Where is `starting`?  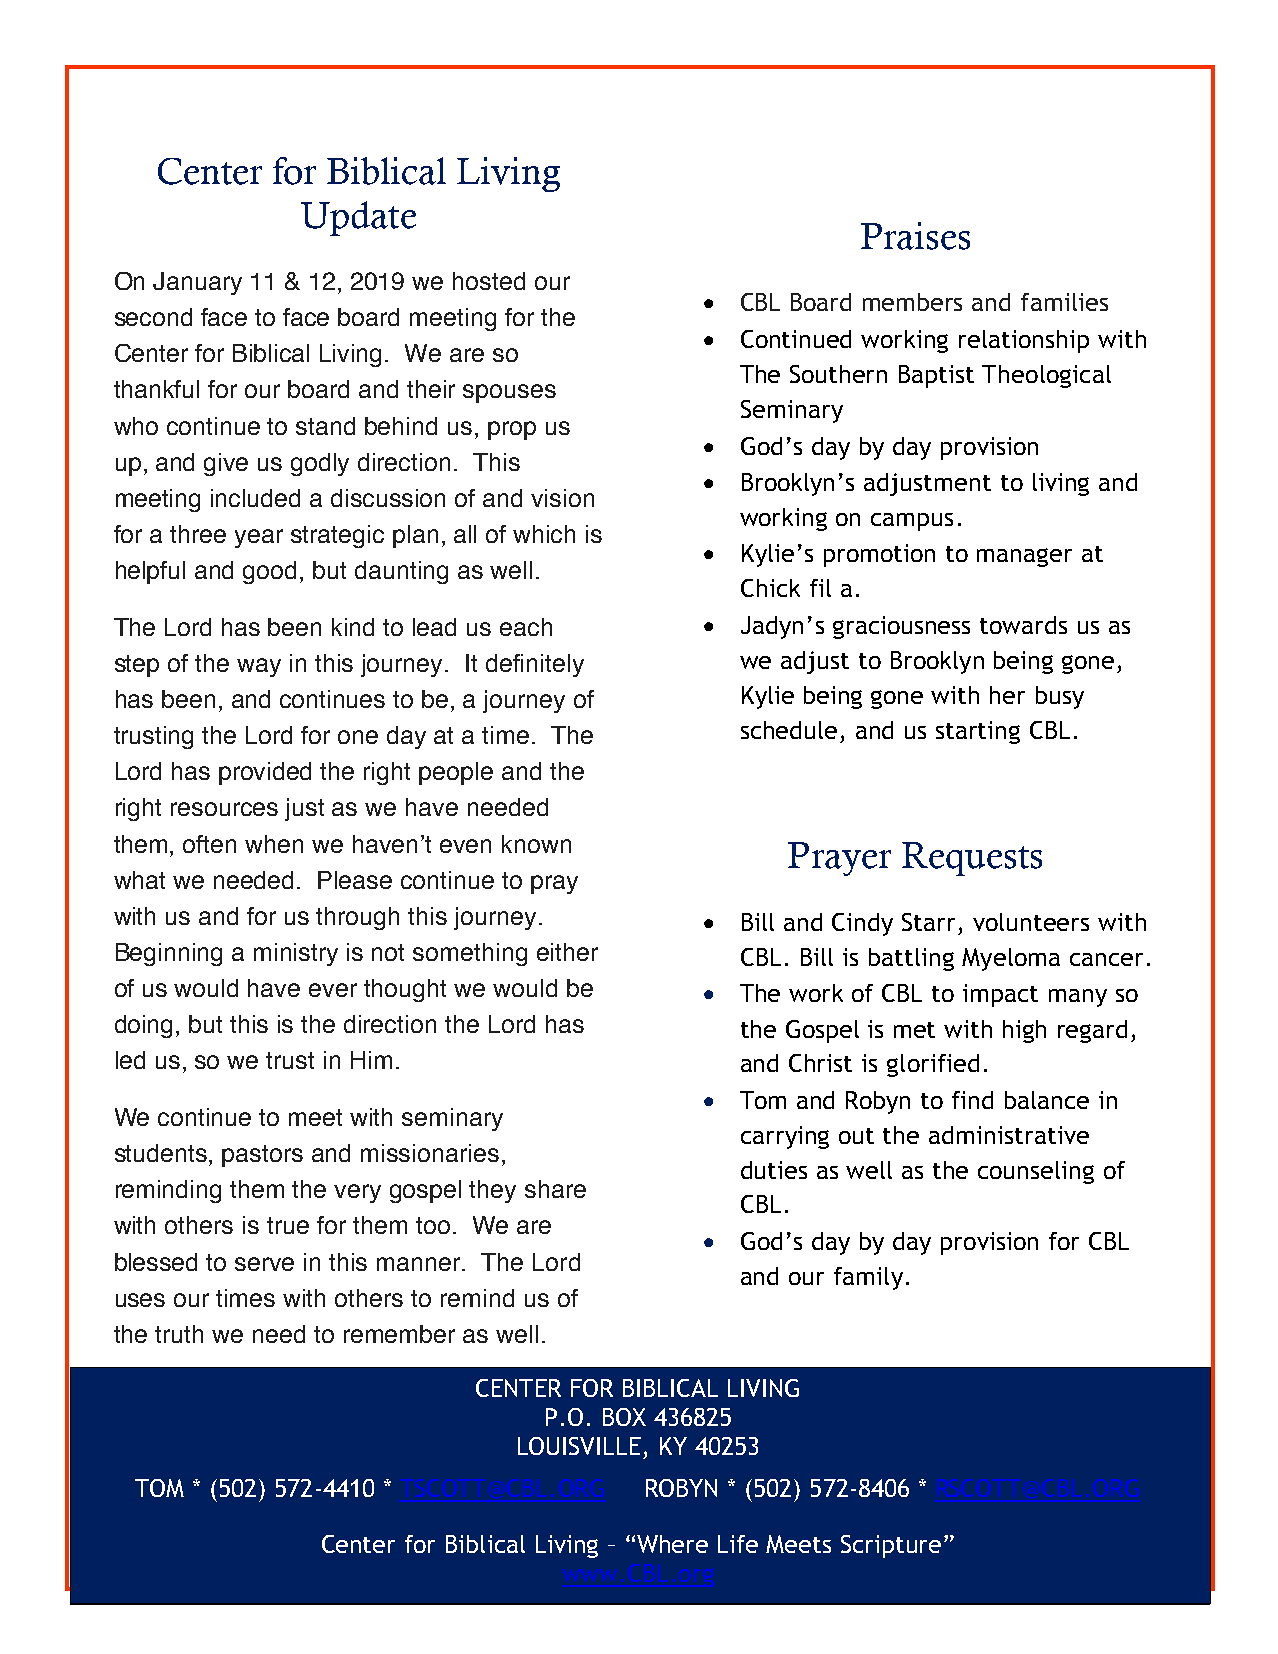
starting is located at coordinates (978, 732).
